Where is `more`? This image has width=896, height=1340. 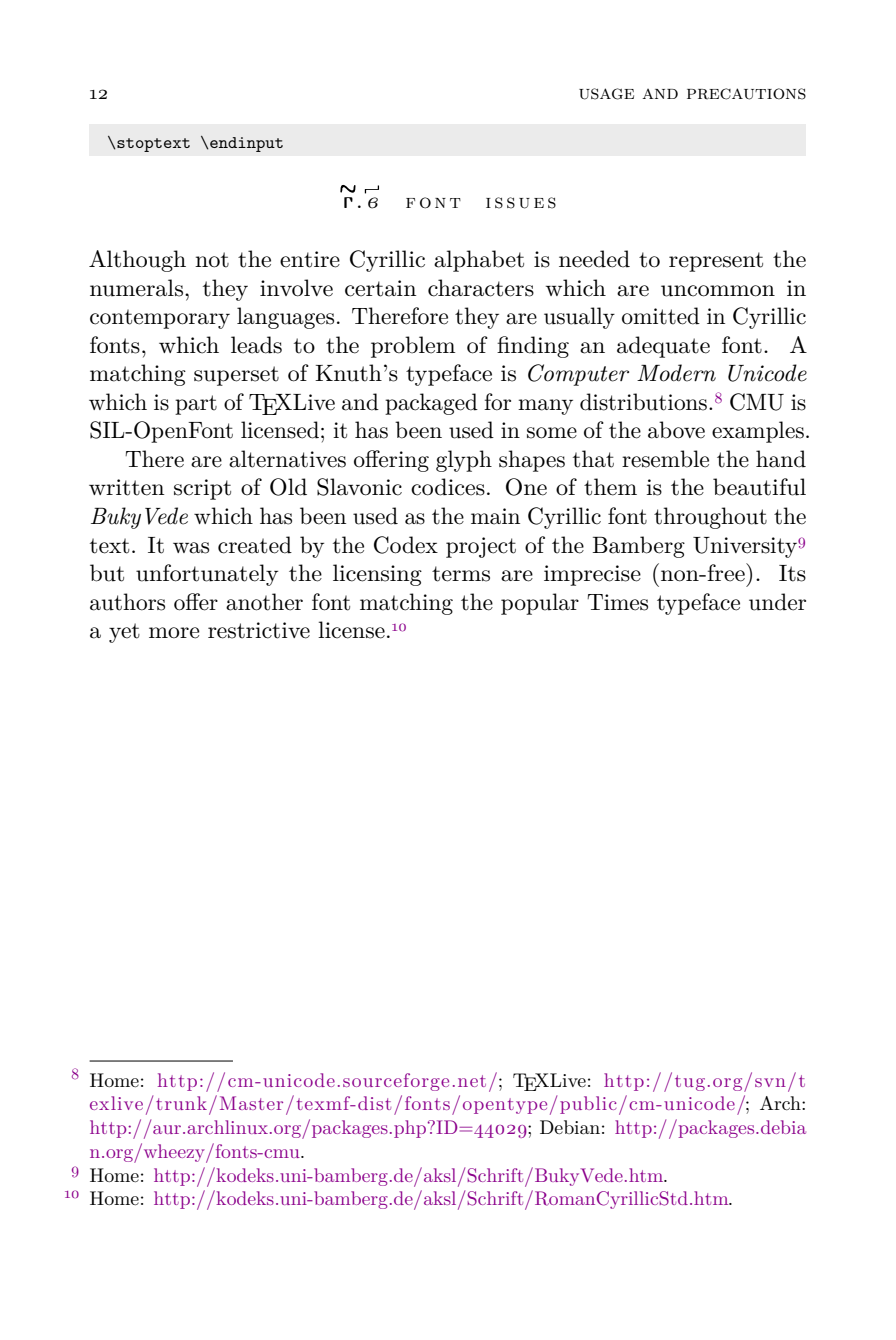 more is located at coordinates (174, 633).
